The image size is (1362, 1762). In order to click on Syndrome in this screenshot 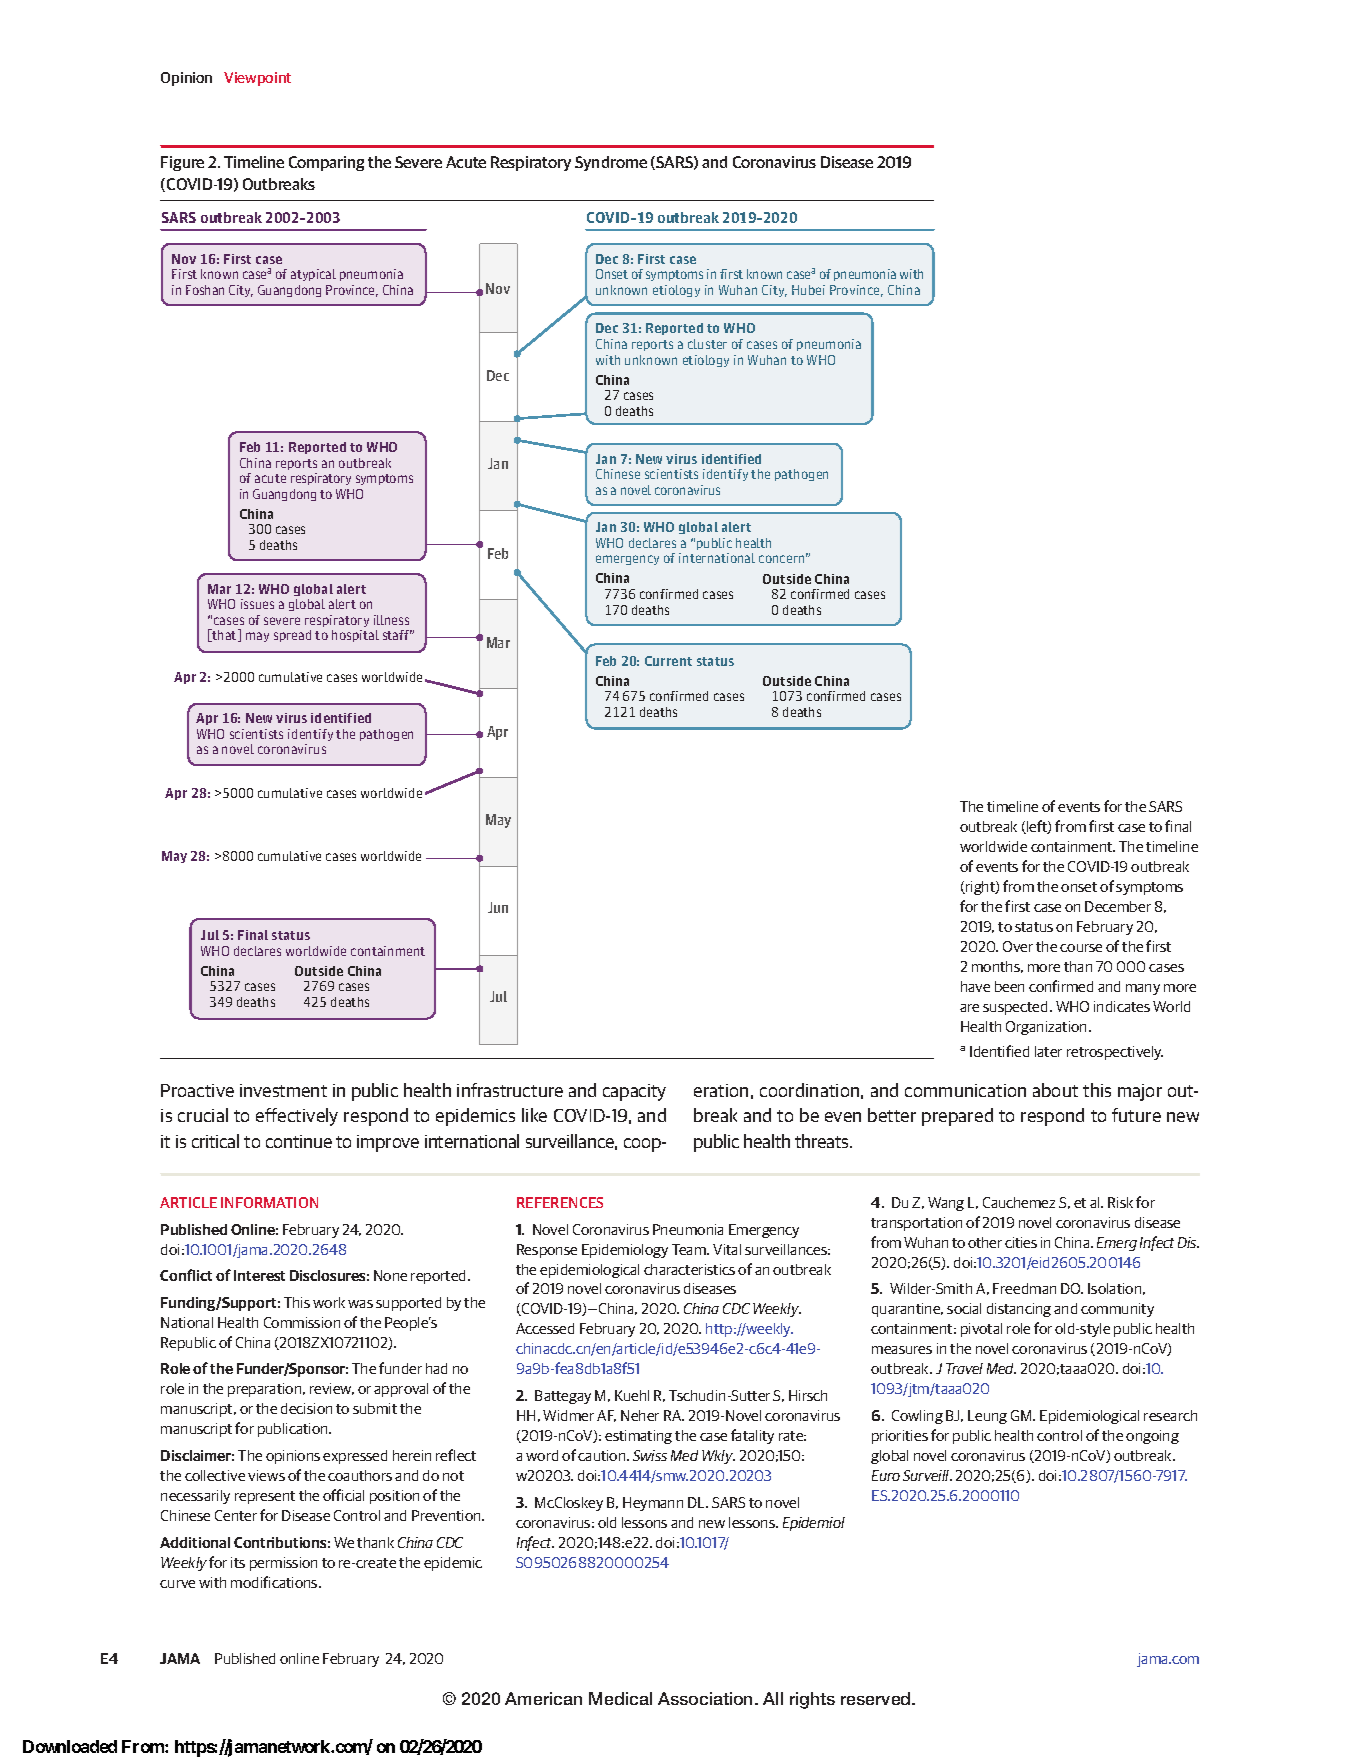, I will do `click(611, 163)`.
